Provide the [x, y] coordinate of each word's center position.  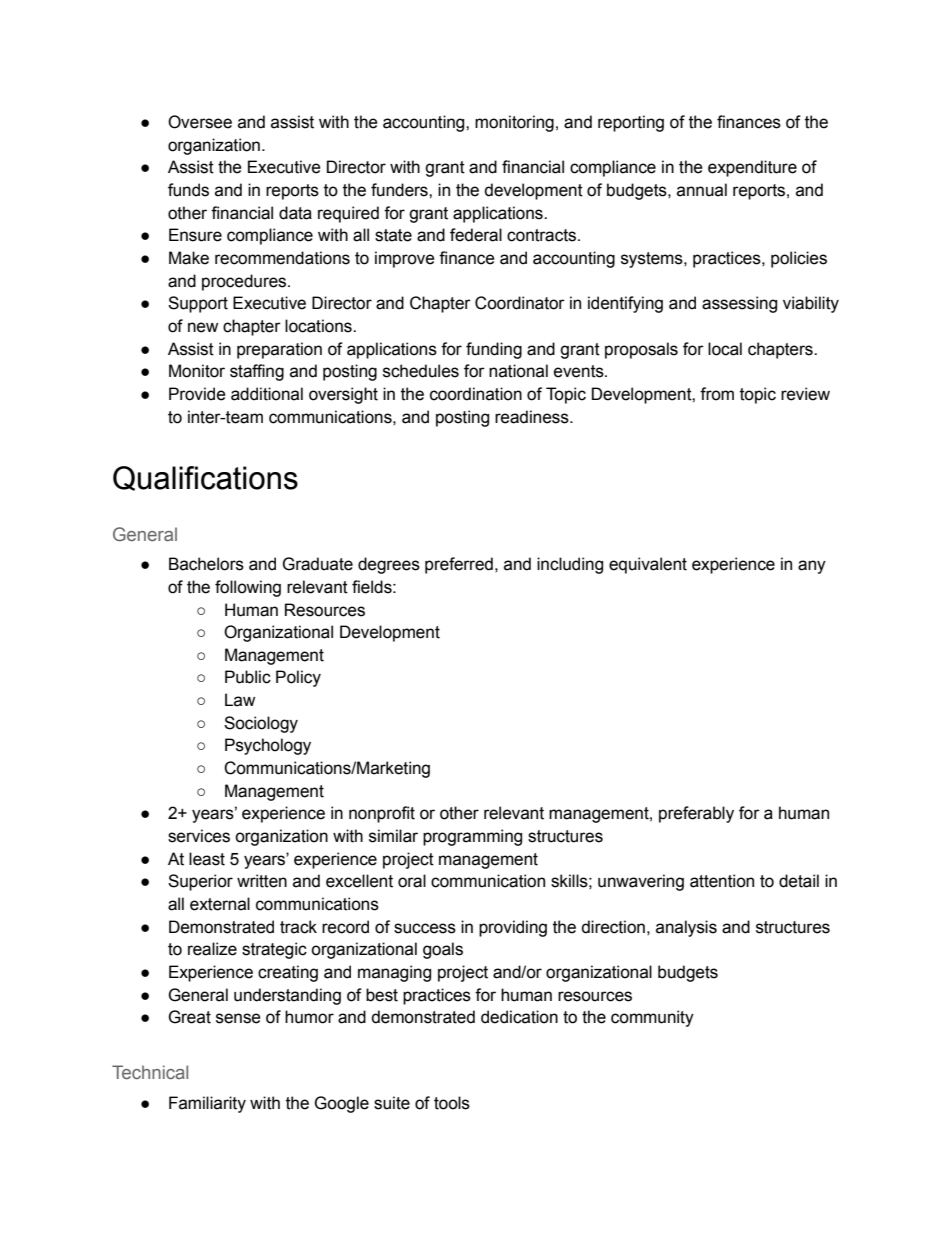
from [717, 394]
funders [400, 190]
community [652, 1018]
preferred [459, 565]
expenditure [752, 168]
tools [452, 1103]
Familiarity [207, 1104]
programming [472, 837]
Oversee [200, 122]
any [812, 567]
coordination [476, 394]
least [207, 859]
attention [722, 881]
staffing [257, 372]
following [248, 588]
